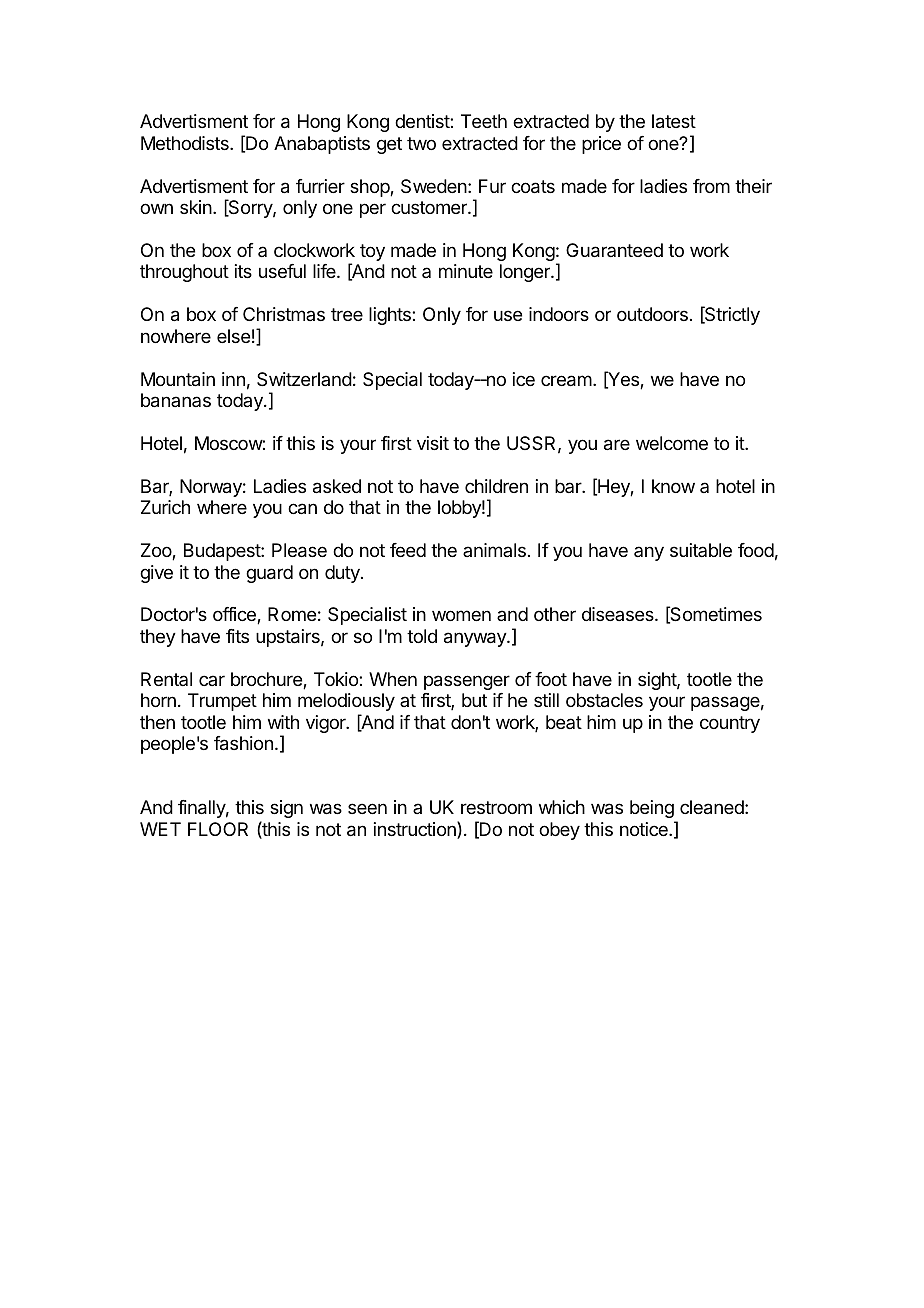 Image resolution: width=924 pixels, height=1308 pixels. I want to click on FLOOR, so click(218, 829).
